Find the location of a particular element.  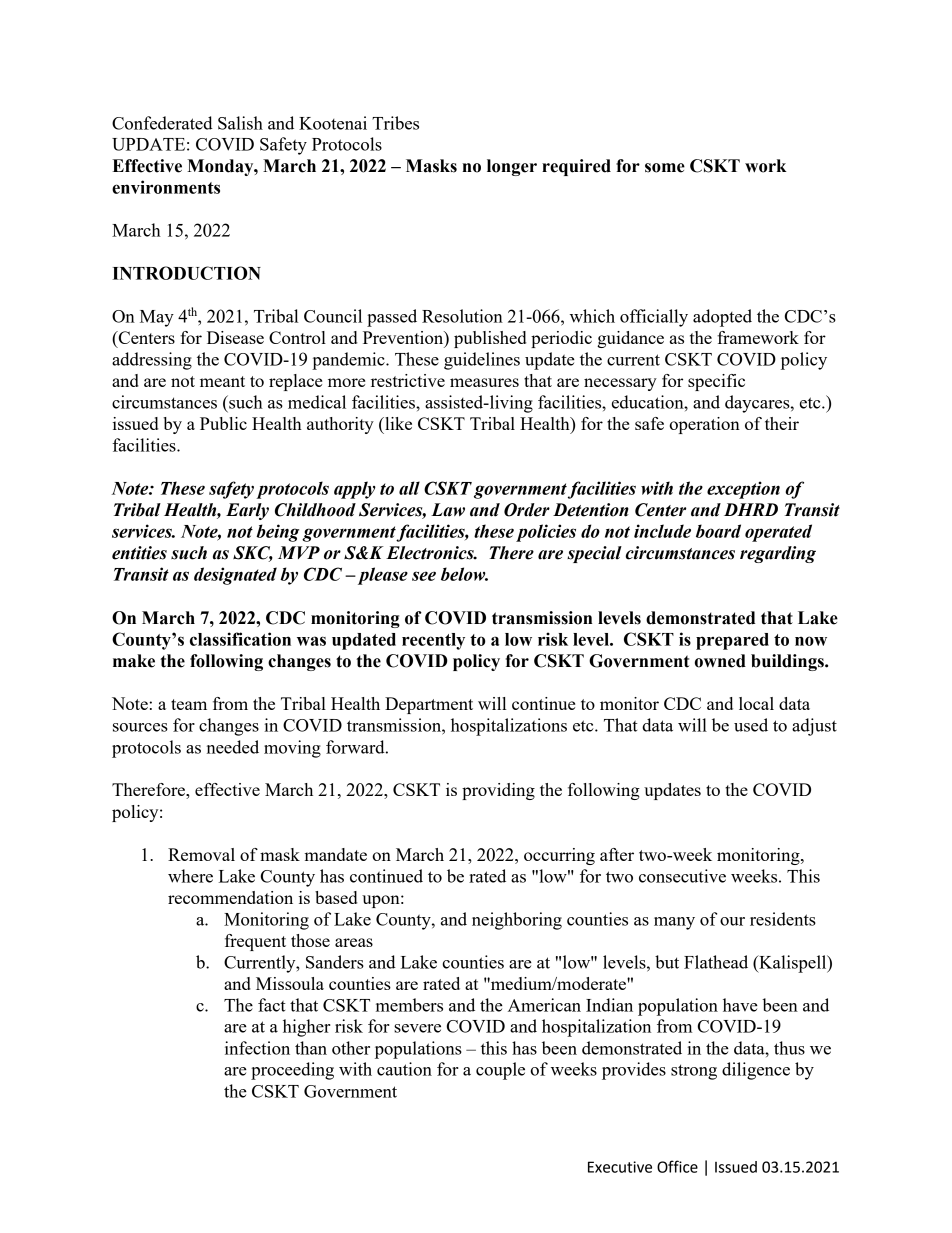

proceeding is located at coordinates (292, 1071).
